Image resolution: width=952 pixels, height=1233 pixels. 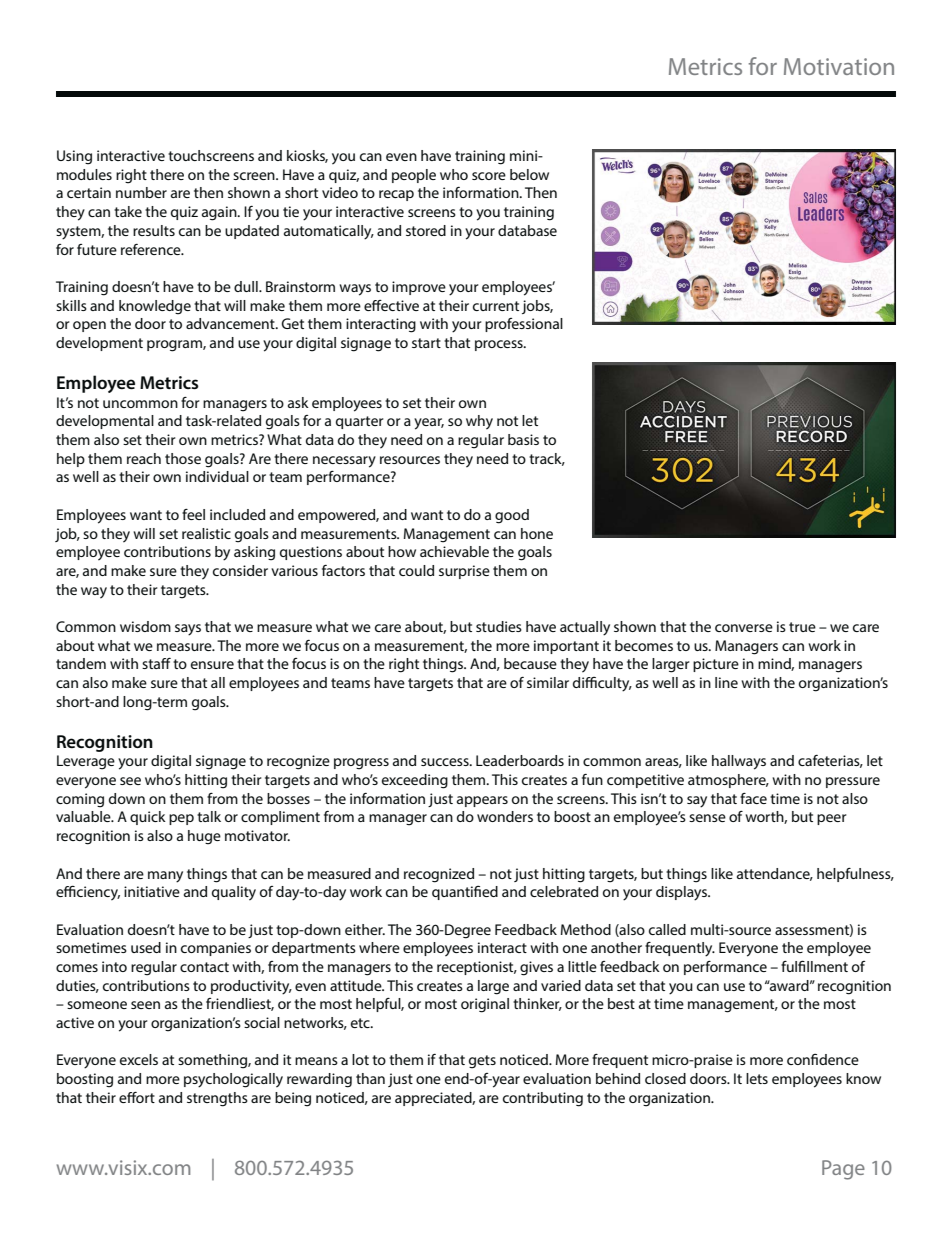 I want to click on start, so click(x=426, y=343).
